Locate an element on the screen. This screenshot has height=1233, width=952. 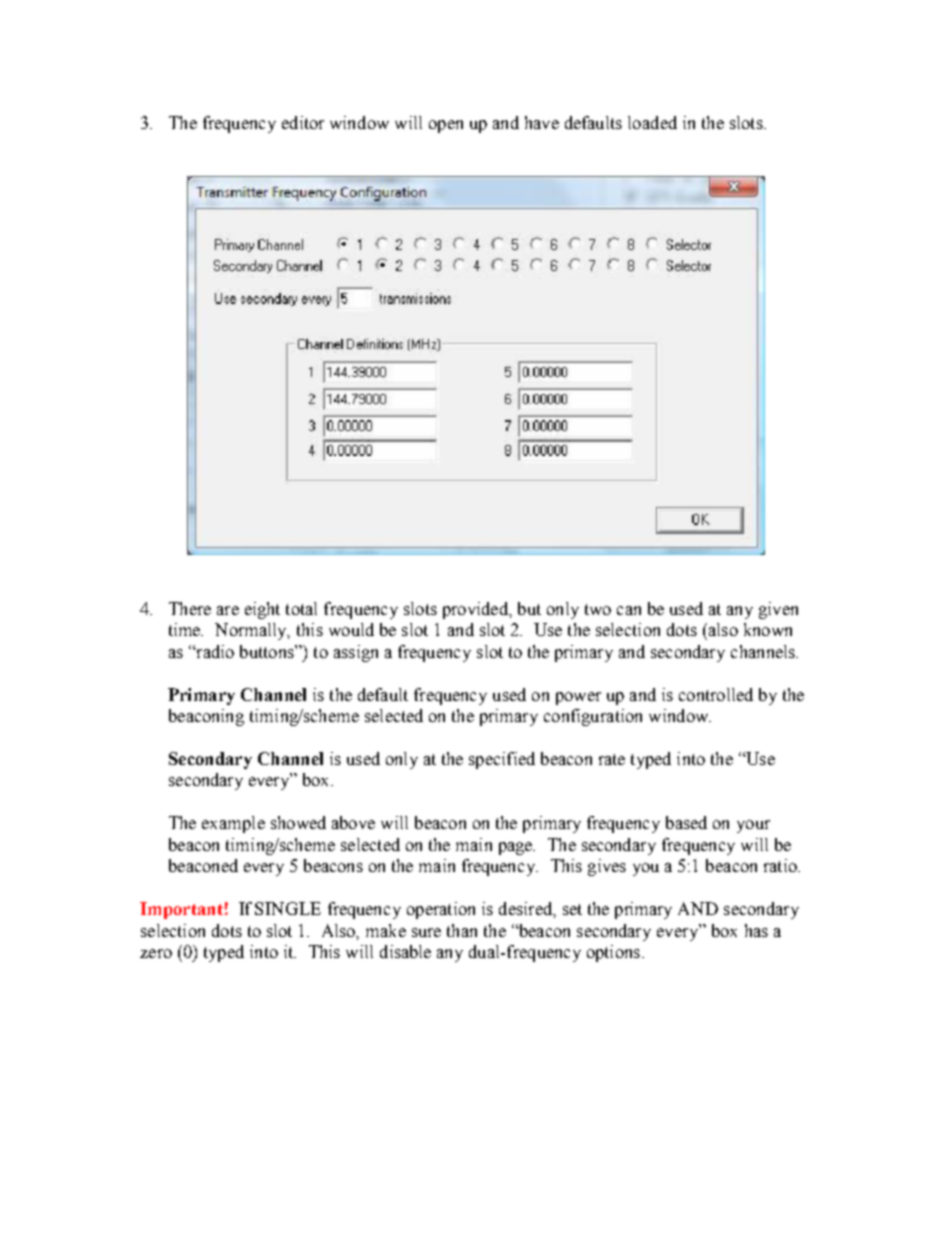
given is located at coordinates (778, 610).
